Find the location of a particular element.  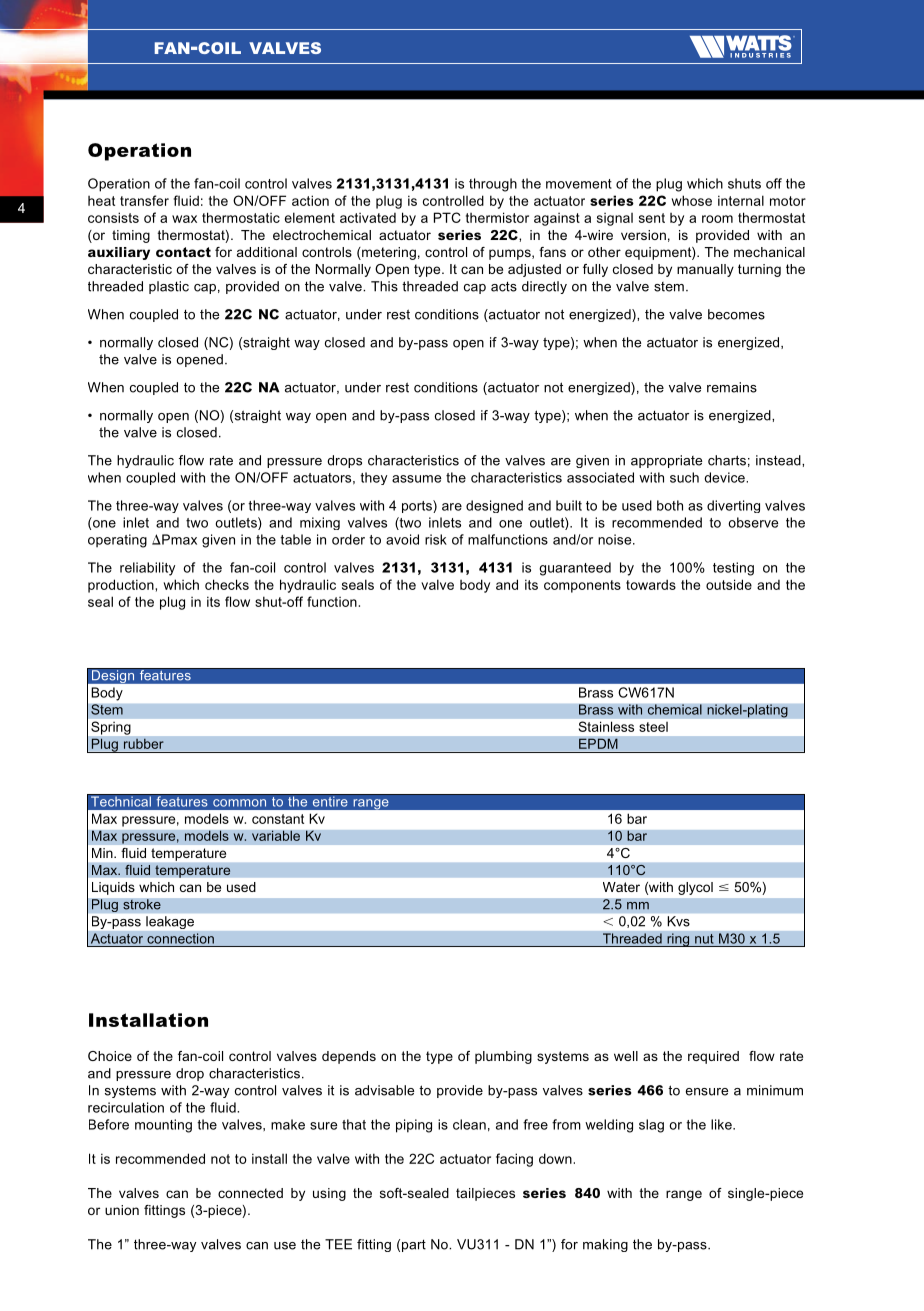

EPDM is located at coordinates (598, 743).
